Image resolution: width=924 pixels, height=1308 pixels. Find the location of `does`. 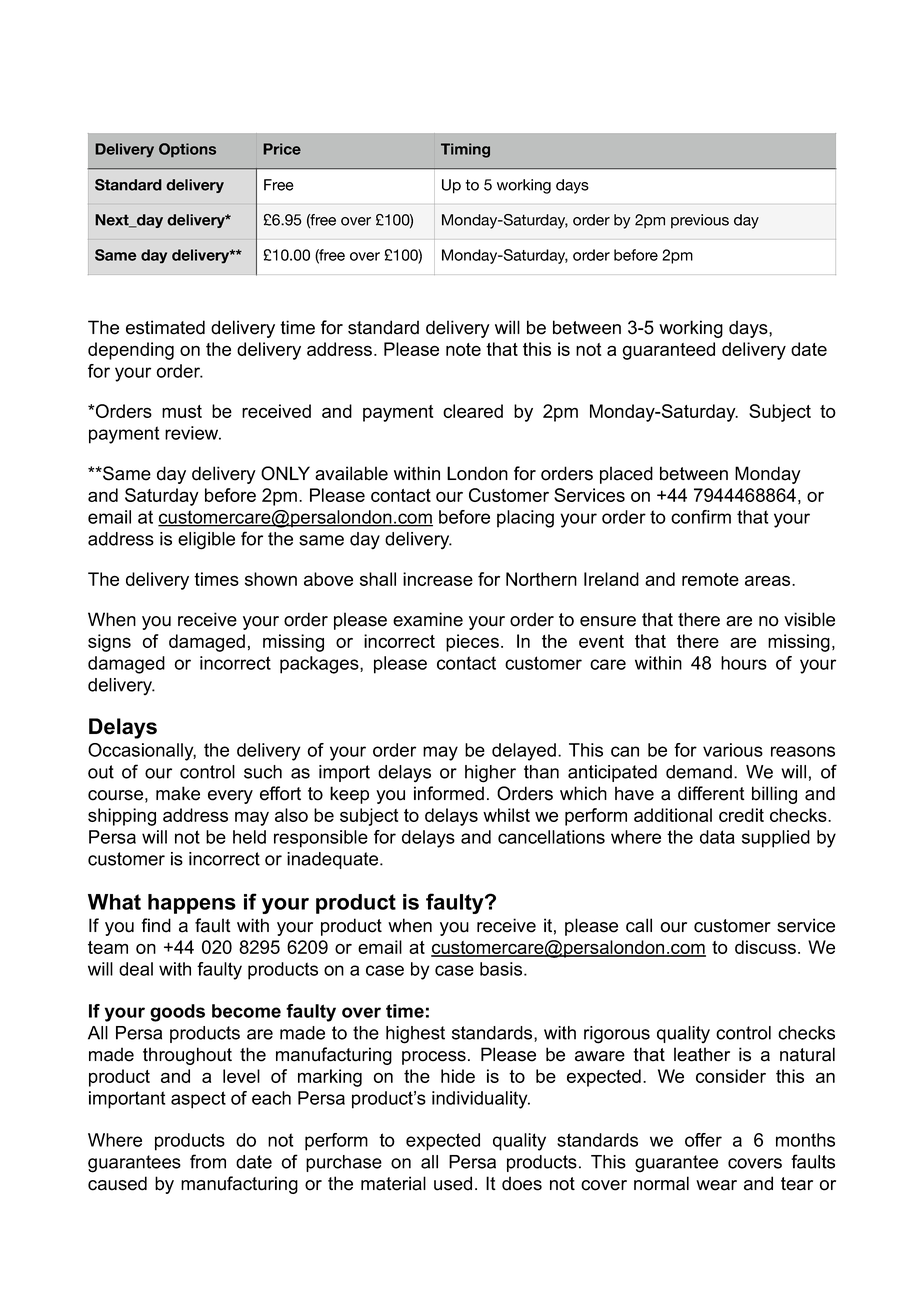

does is located at coordinates (522, 1183).
